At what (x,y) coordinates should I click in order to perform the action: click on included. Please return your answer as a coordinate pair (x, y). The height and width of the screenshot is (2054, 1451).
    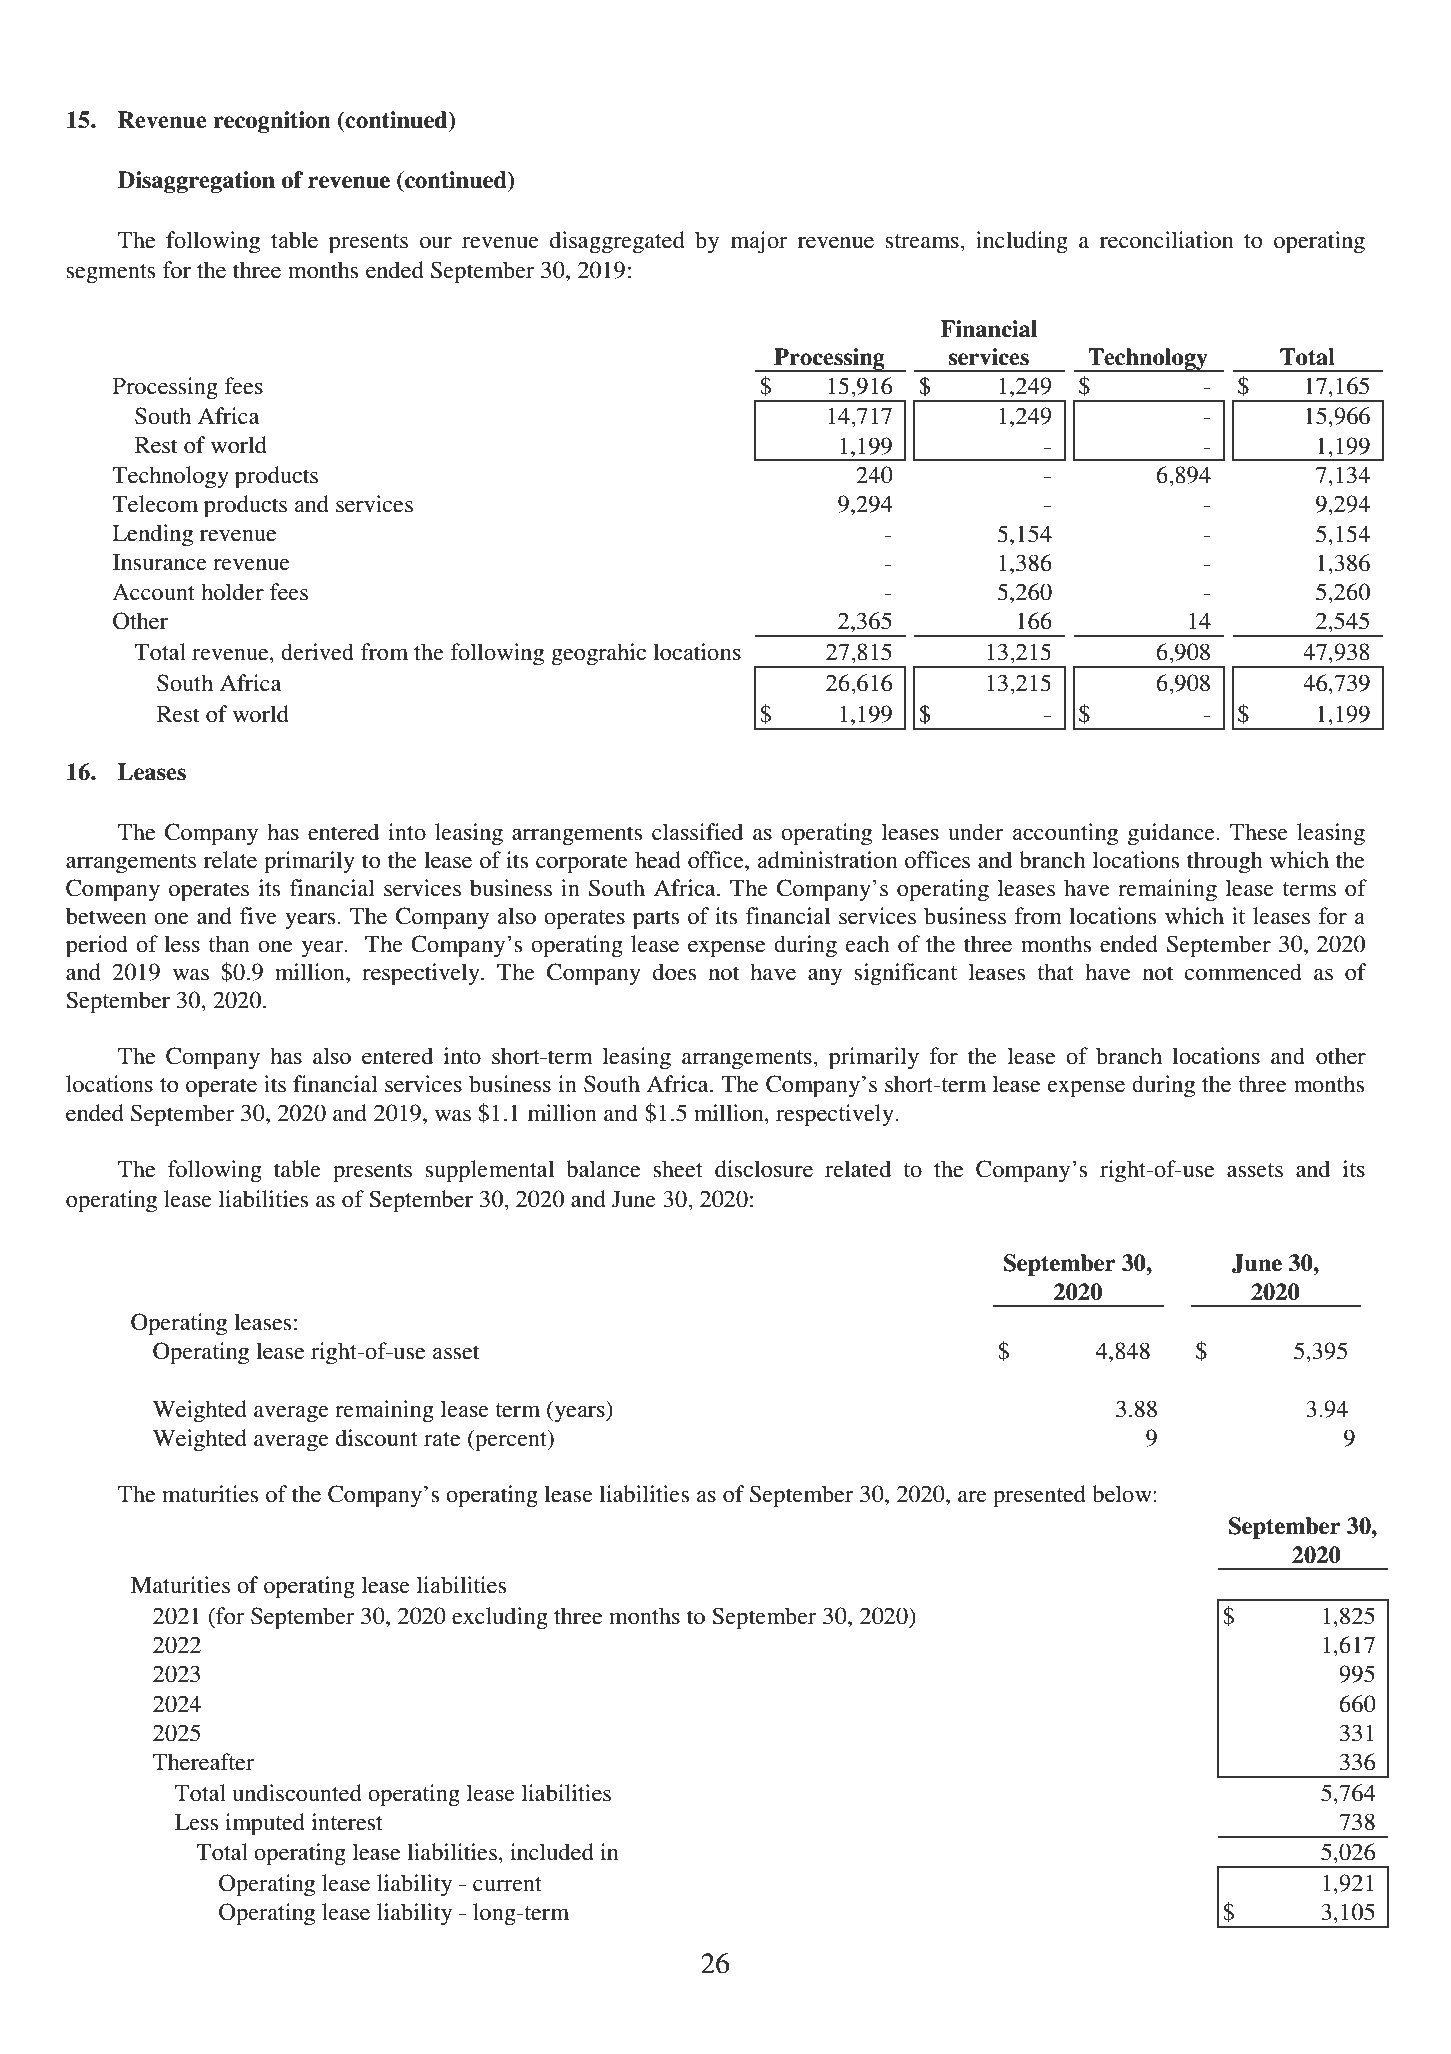
    Looking at the image, I should click on (552, 1852).
